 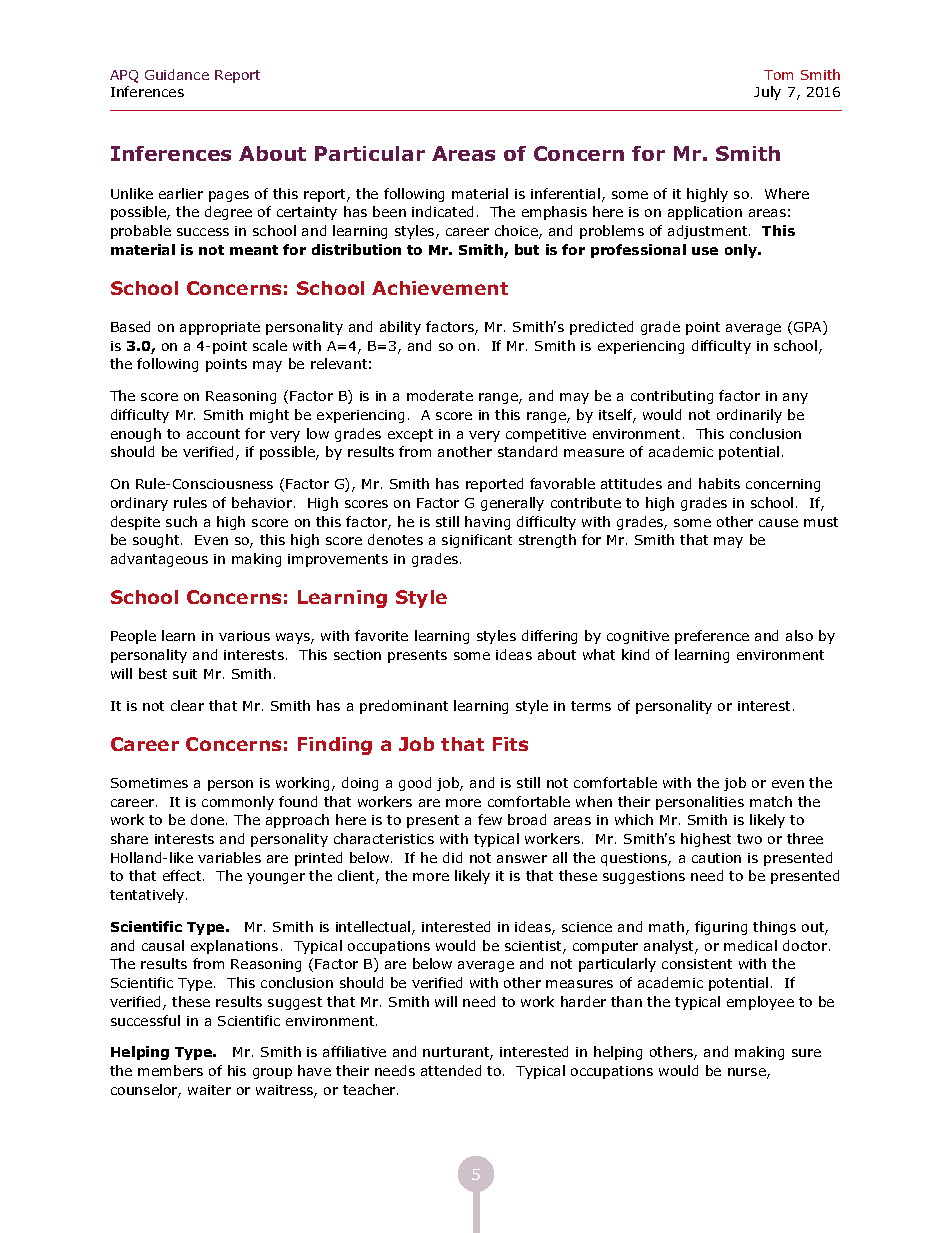 I want to click on indicated, so click(x=442, y=211).
